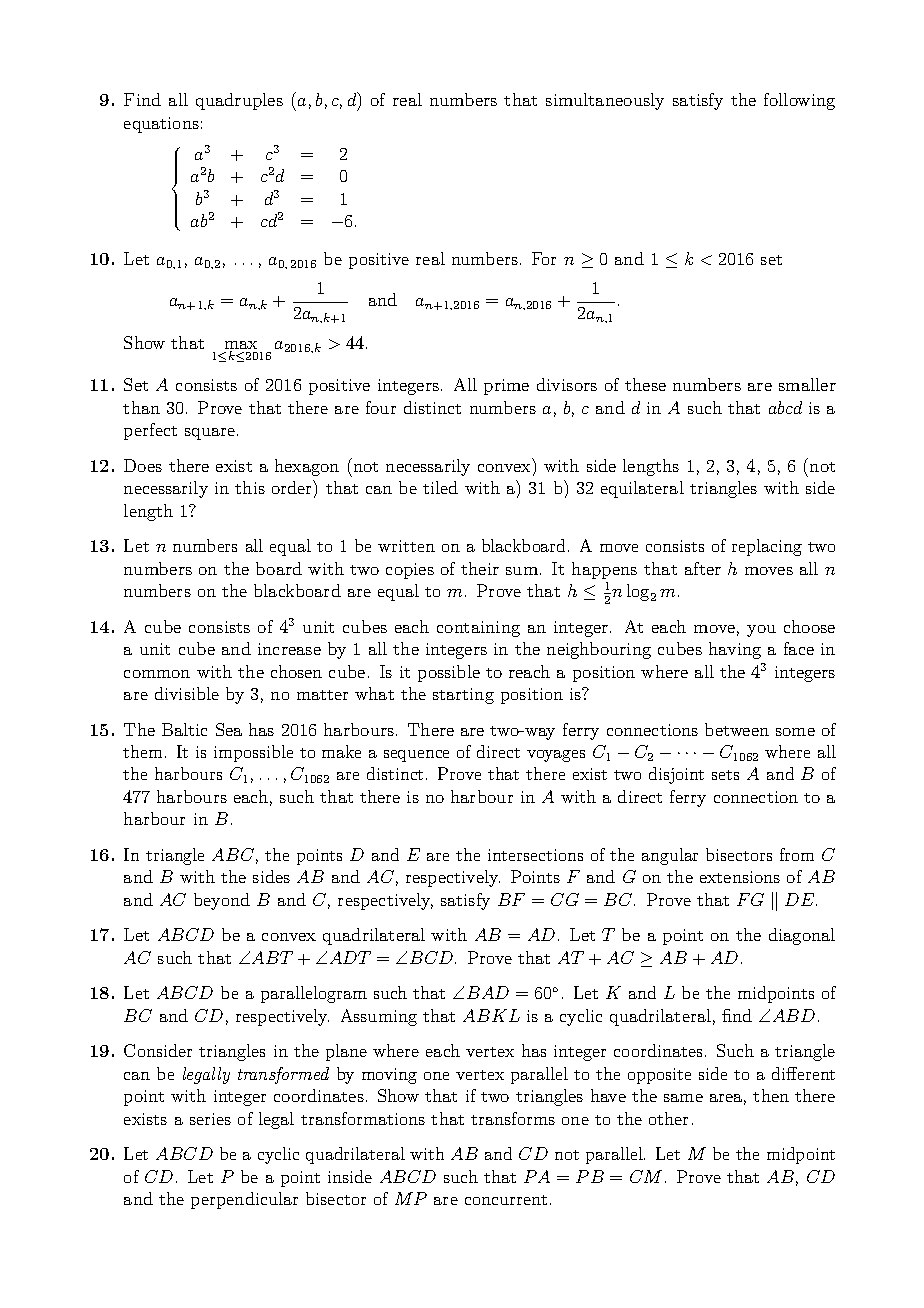  I want to click on intersections, so click(535, 855).
